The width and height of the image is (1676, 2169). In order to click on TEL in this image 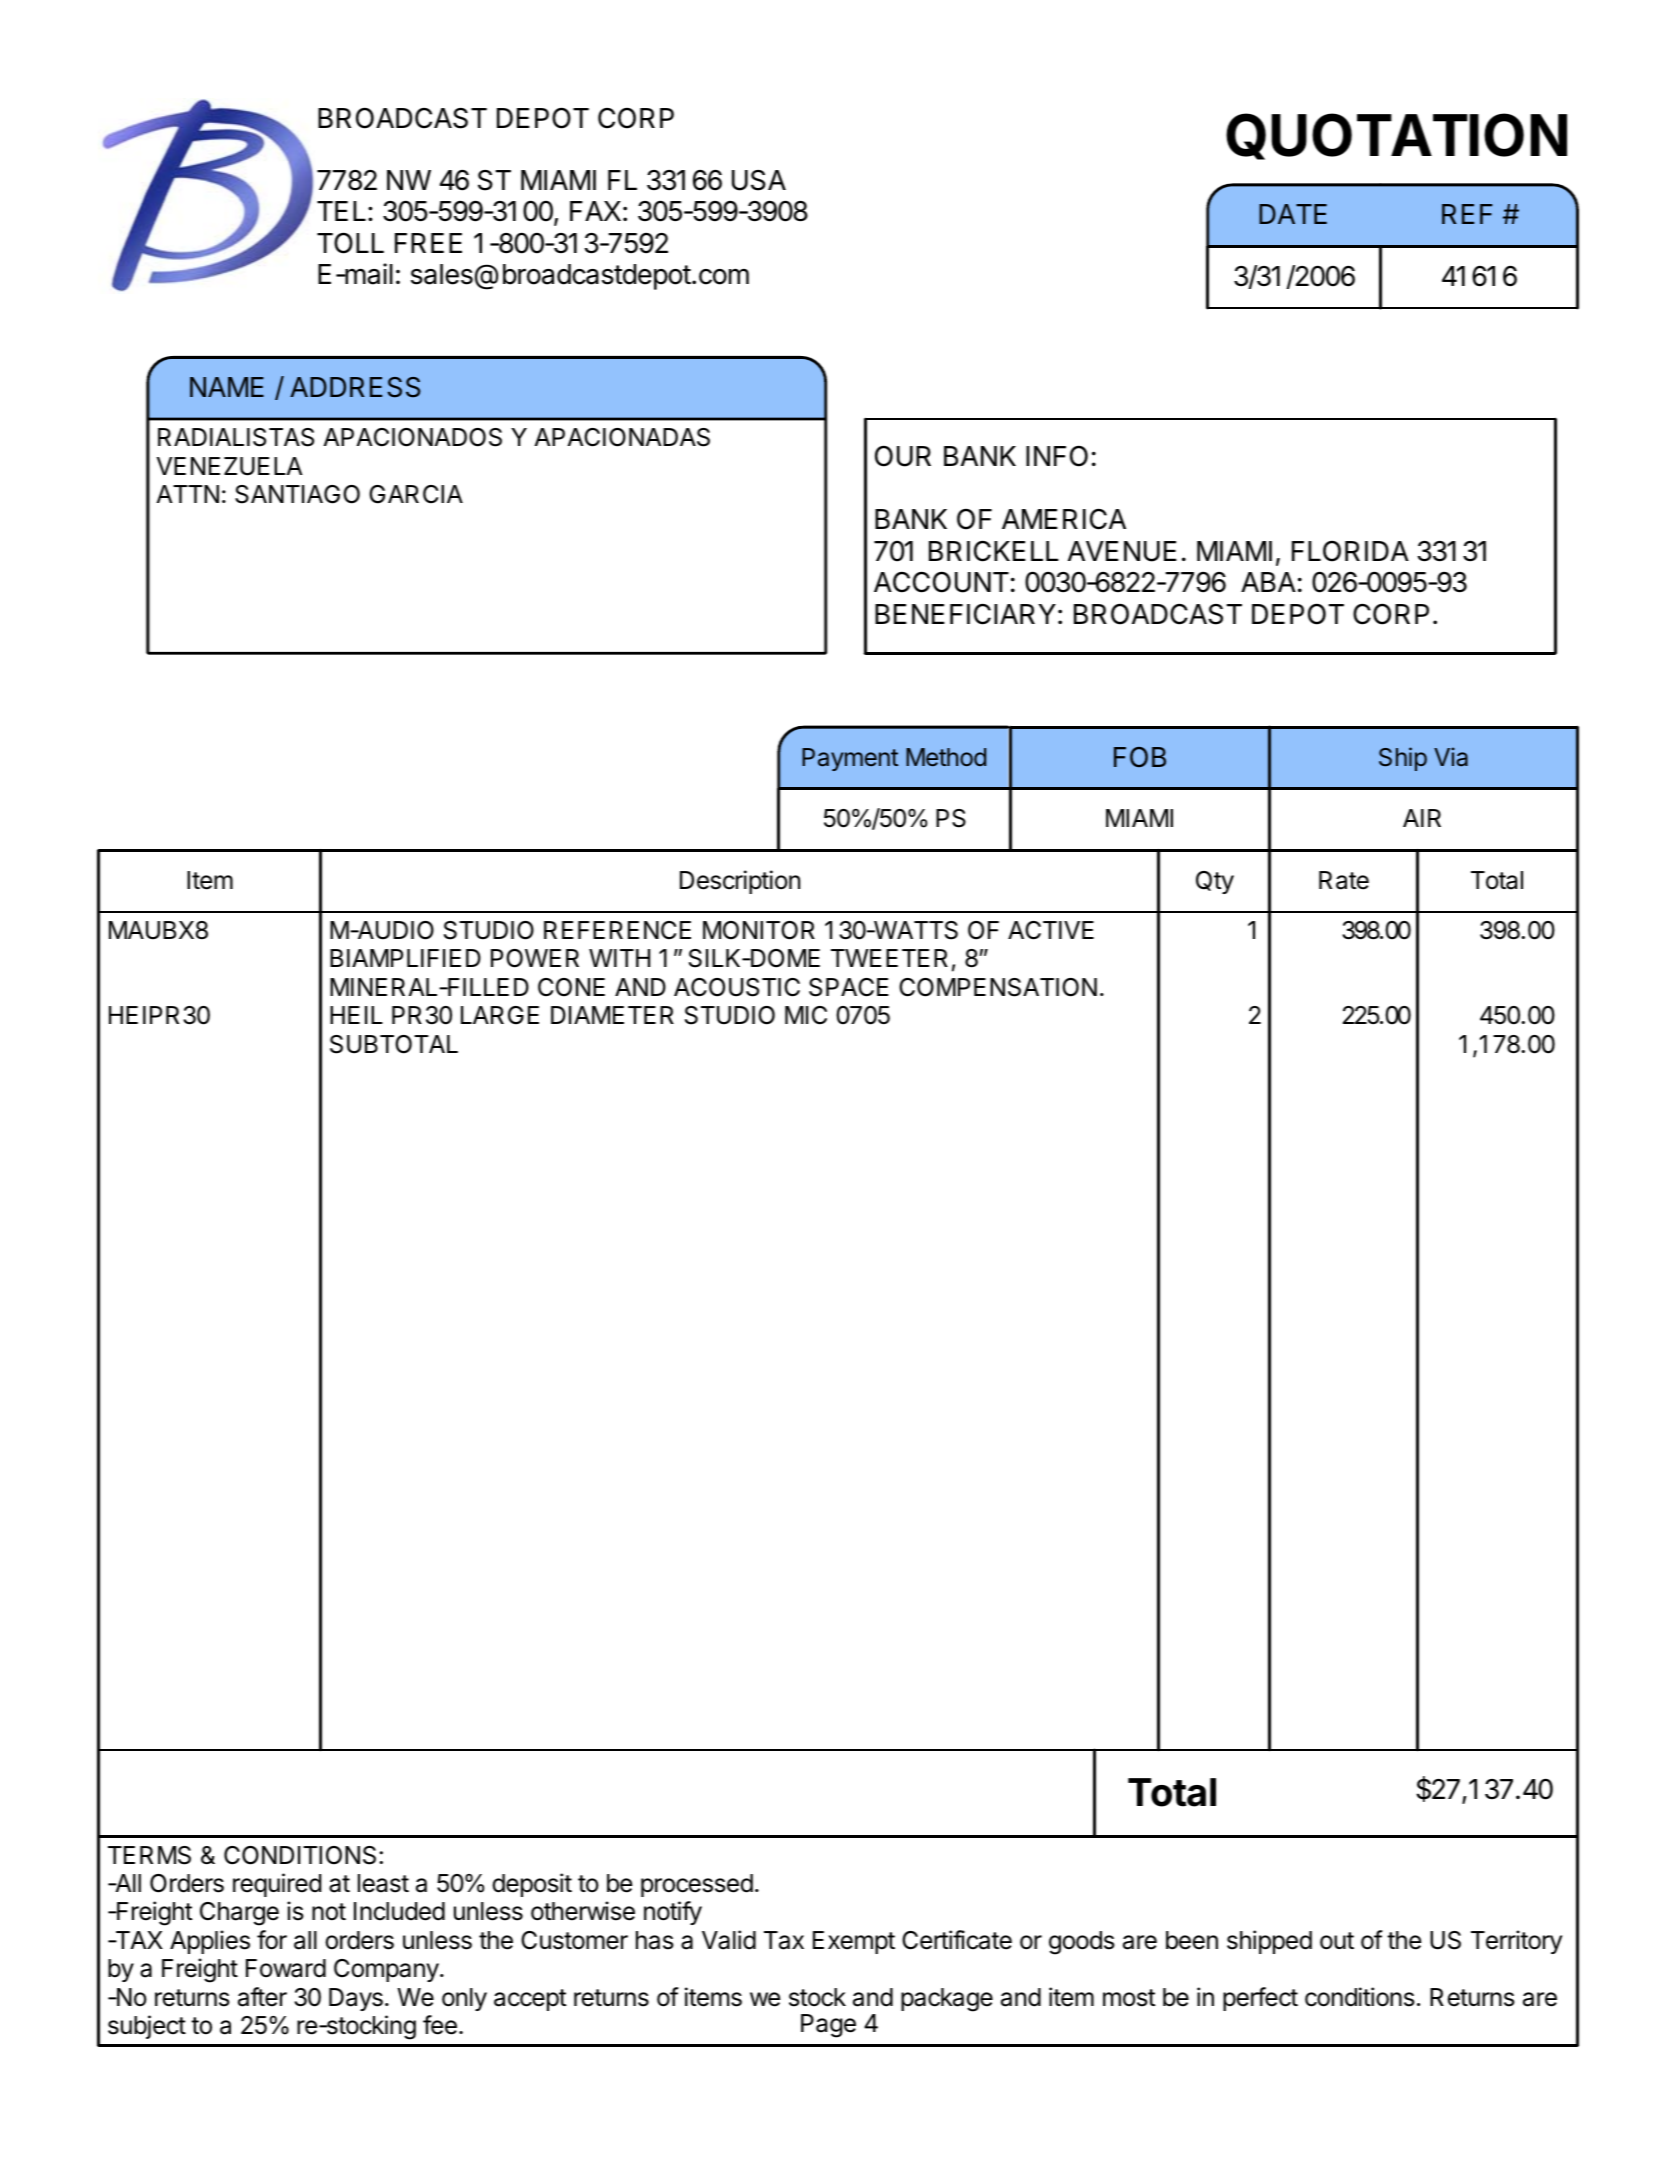, I will do `click(343, 211)`.
